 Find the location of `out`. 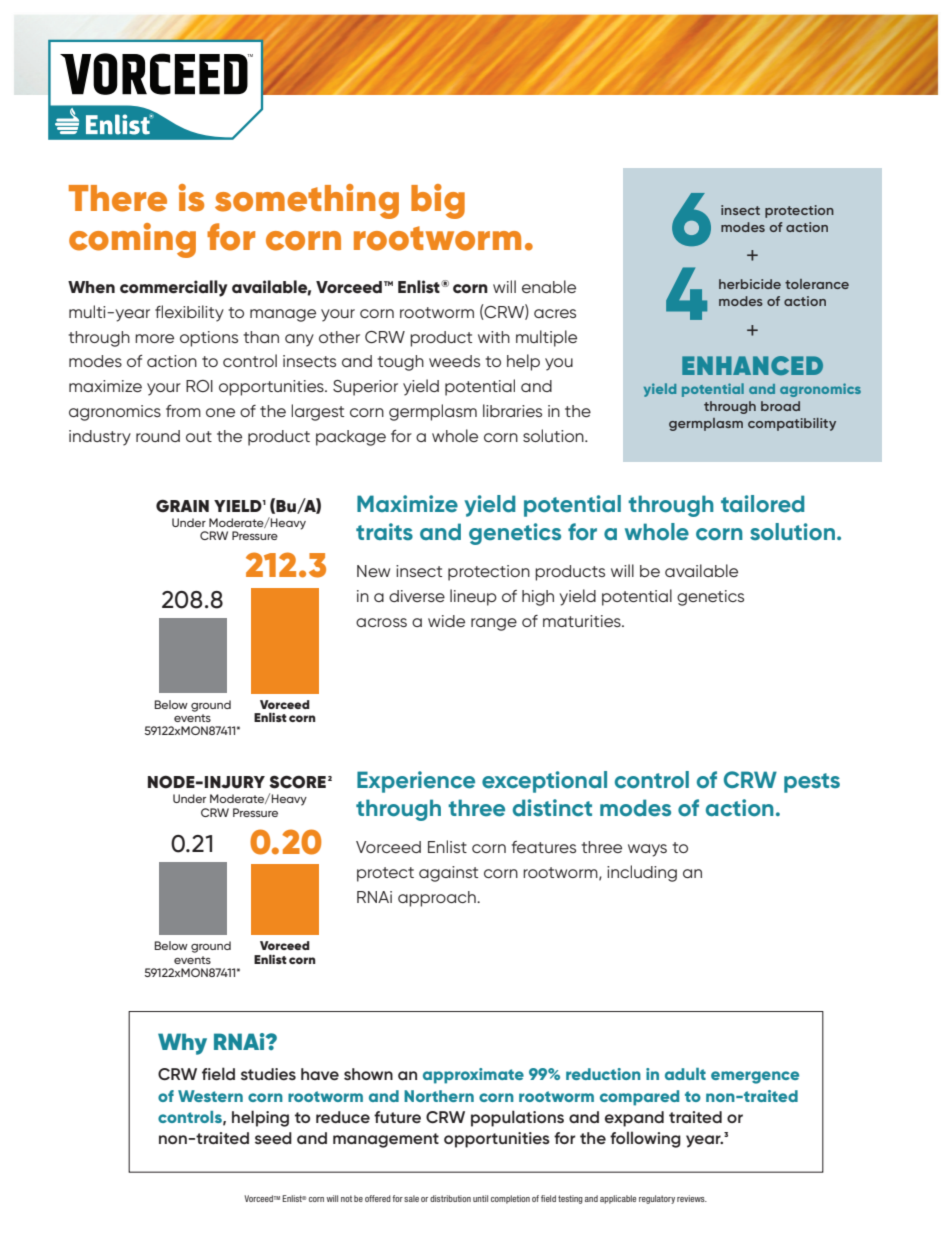

out is located at coordinates (199, 436).
